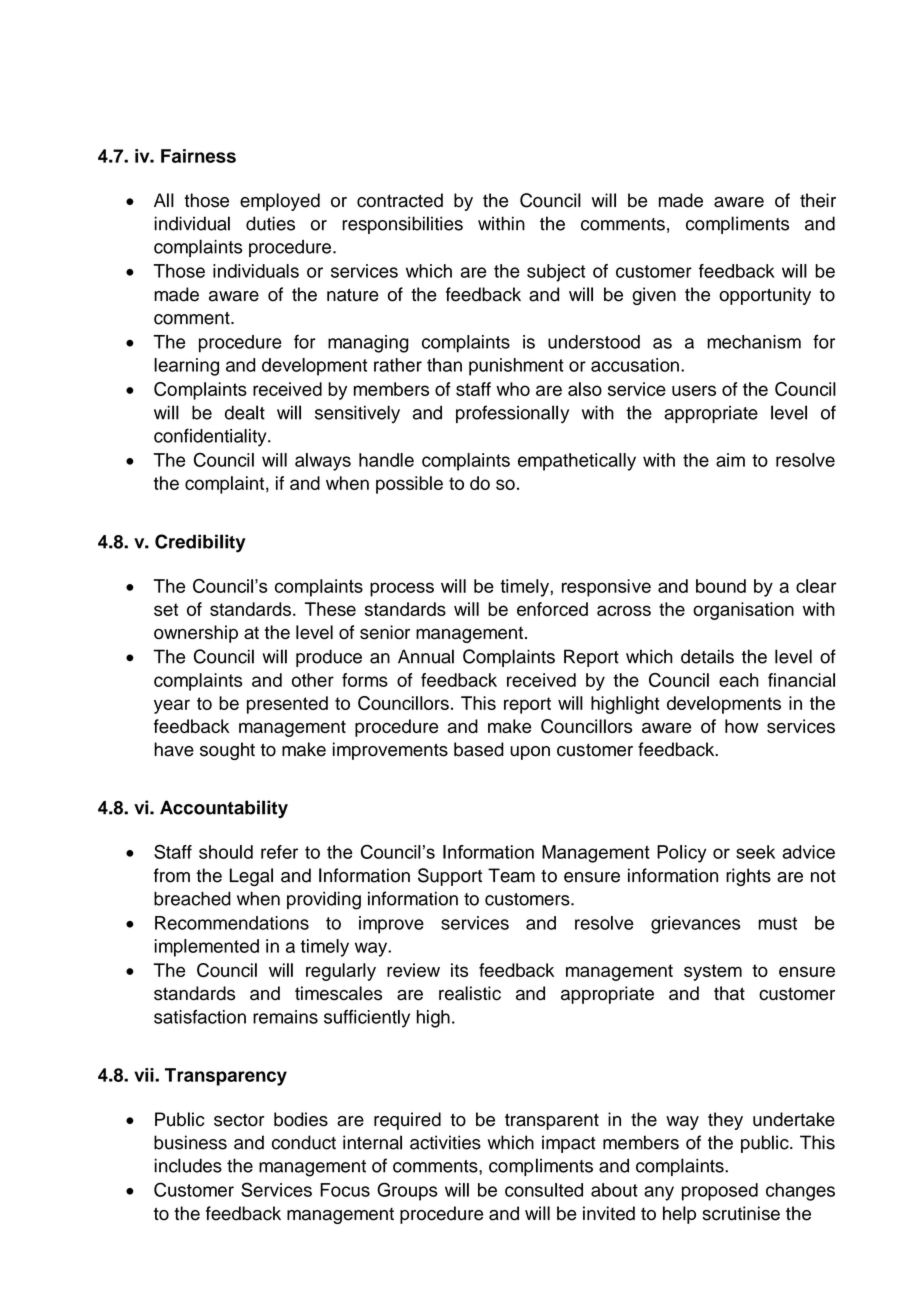  What do you see at coordinates (459, 970) in the document?
I see `its` at bounding box center [459, 970].
